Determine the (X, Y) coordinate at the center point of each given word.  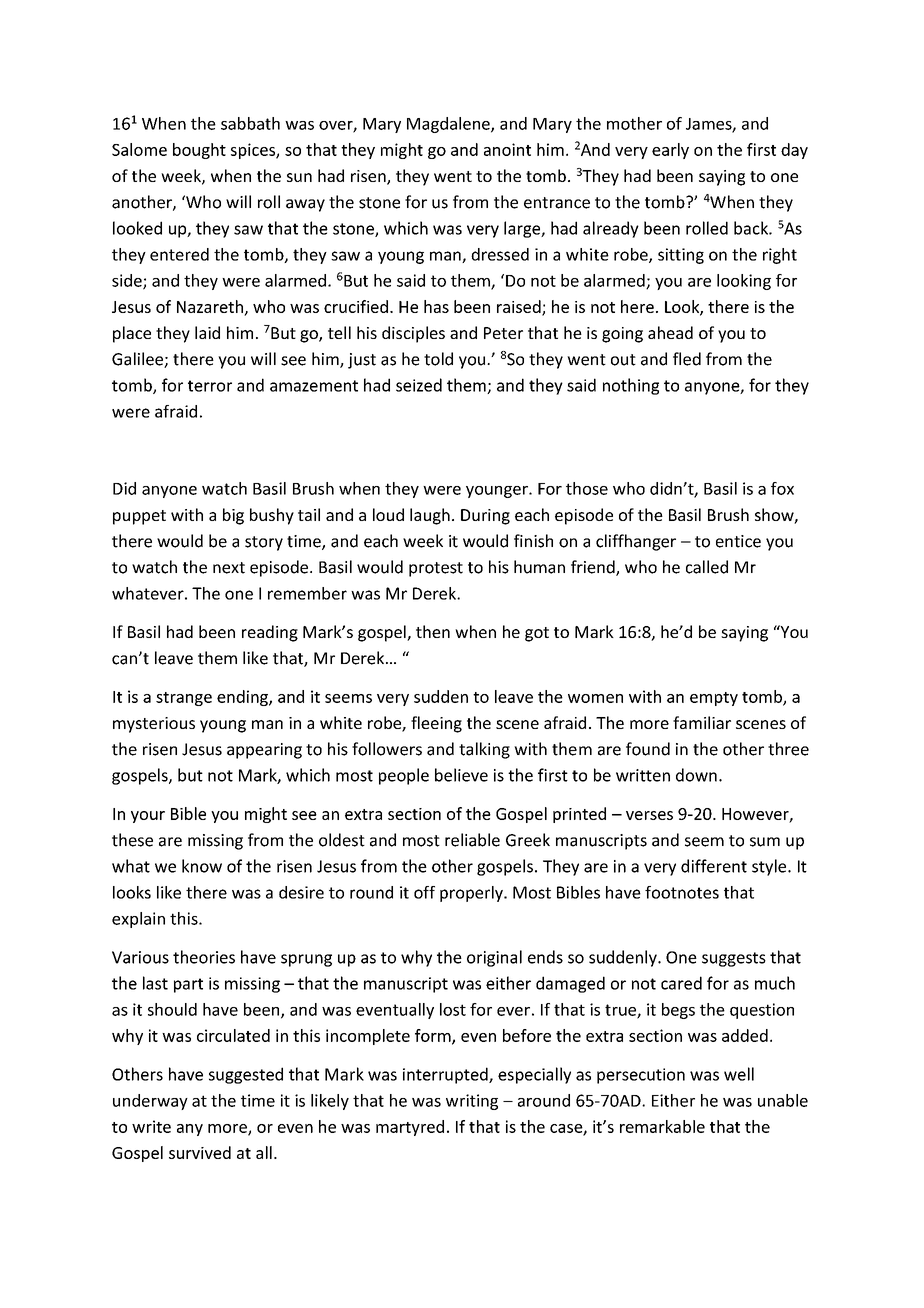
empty (714, 699)
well (739, 1074)
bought (199, 151)
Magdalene (449, 125)
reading (270, 633)
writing (472, 1102)
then (433, 631)
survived (200, 1152)
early (670, 151)
